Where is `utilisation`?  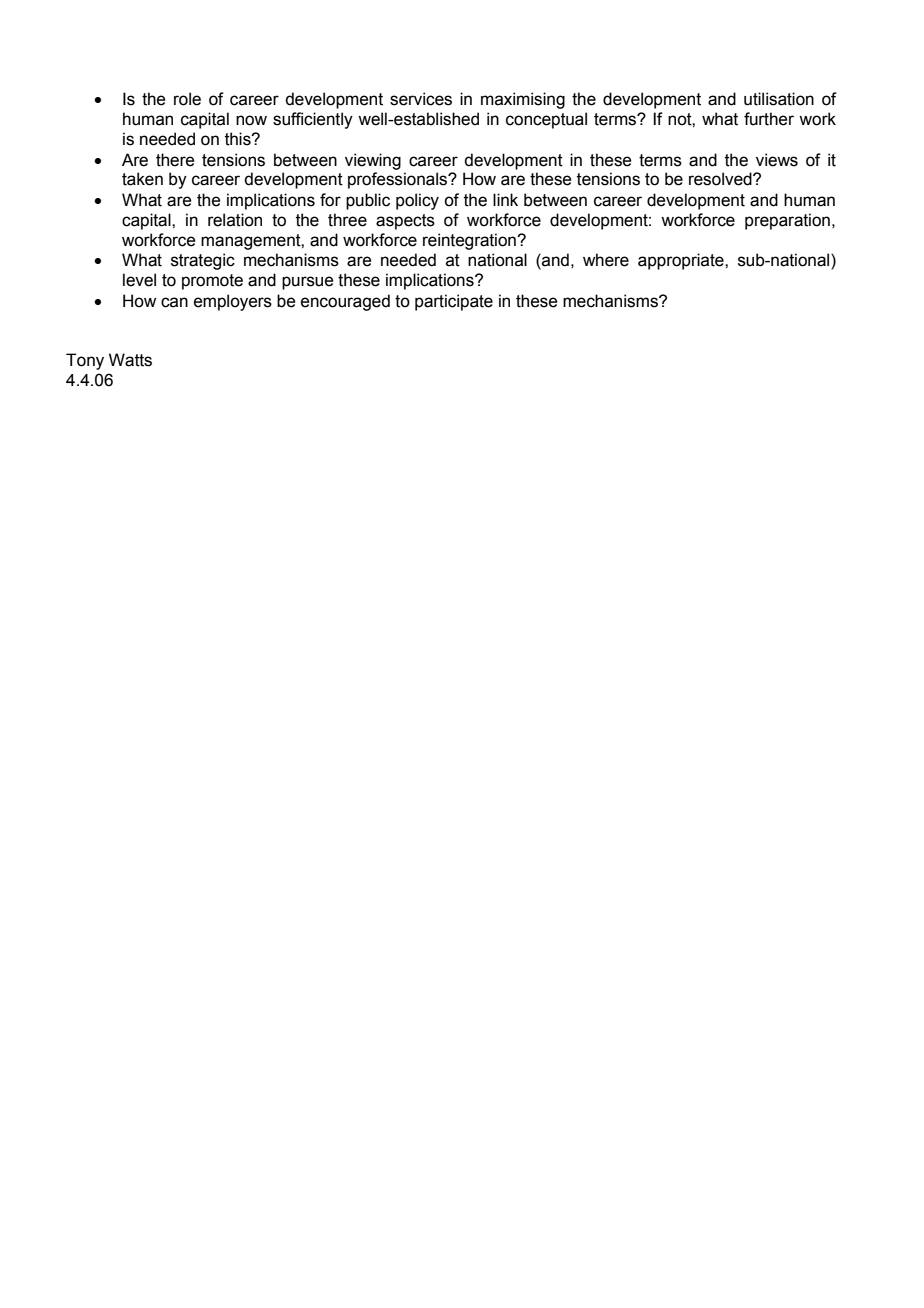 utilisation is located at coordinates (779, 99).
